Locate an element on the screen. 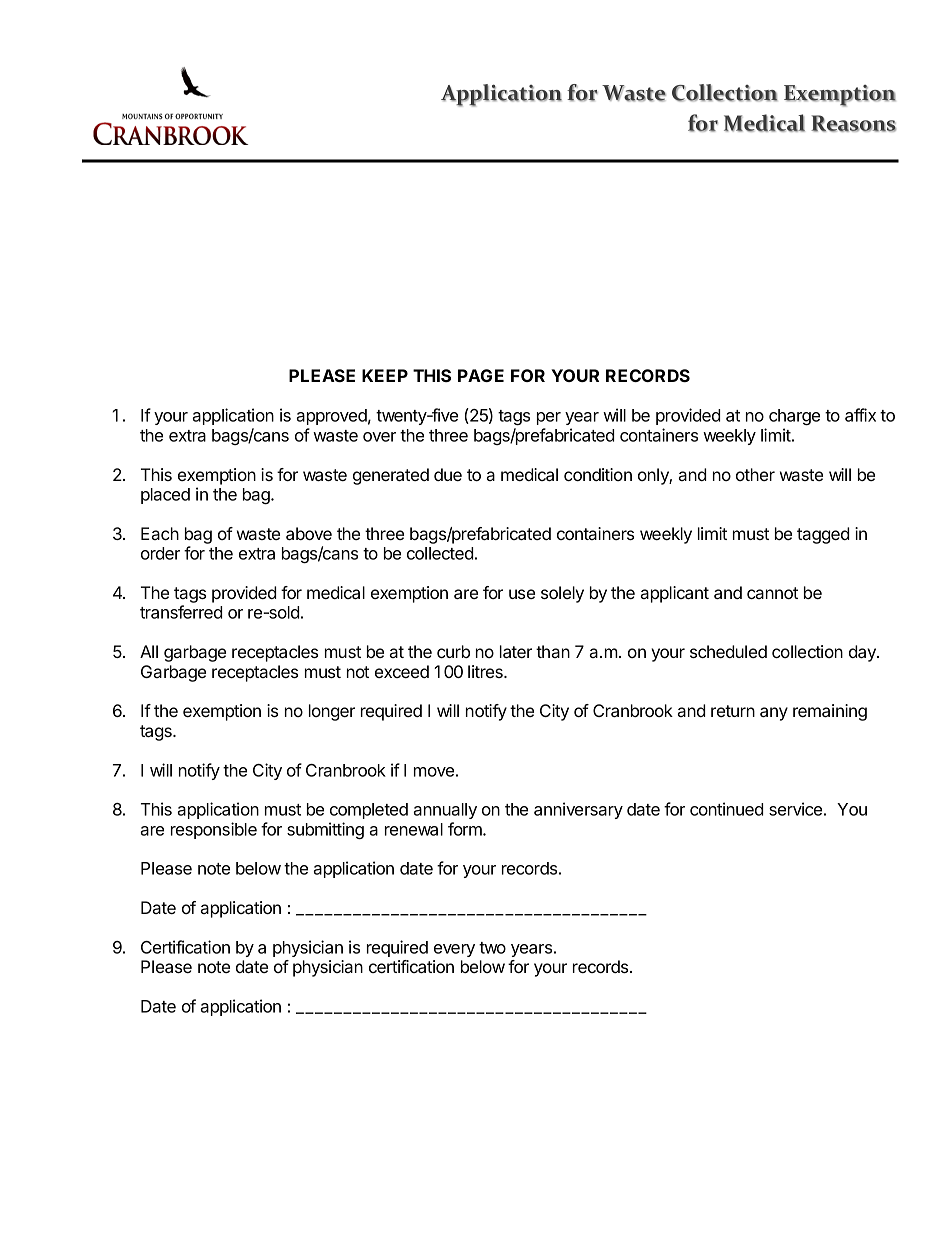  charge is located at coordinates (794, 417).
